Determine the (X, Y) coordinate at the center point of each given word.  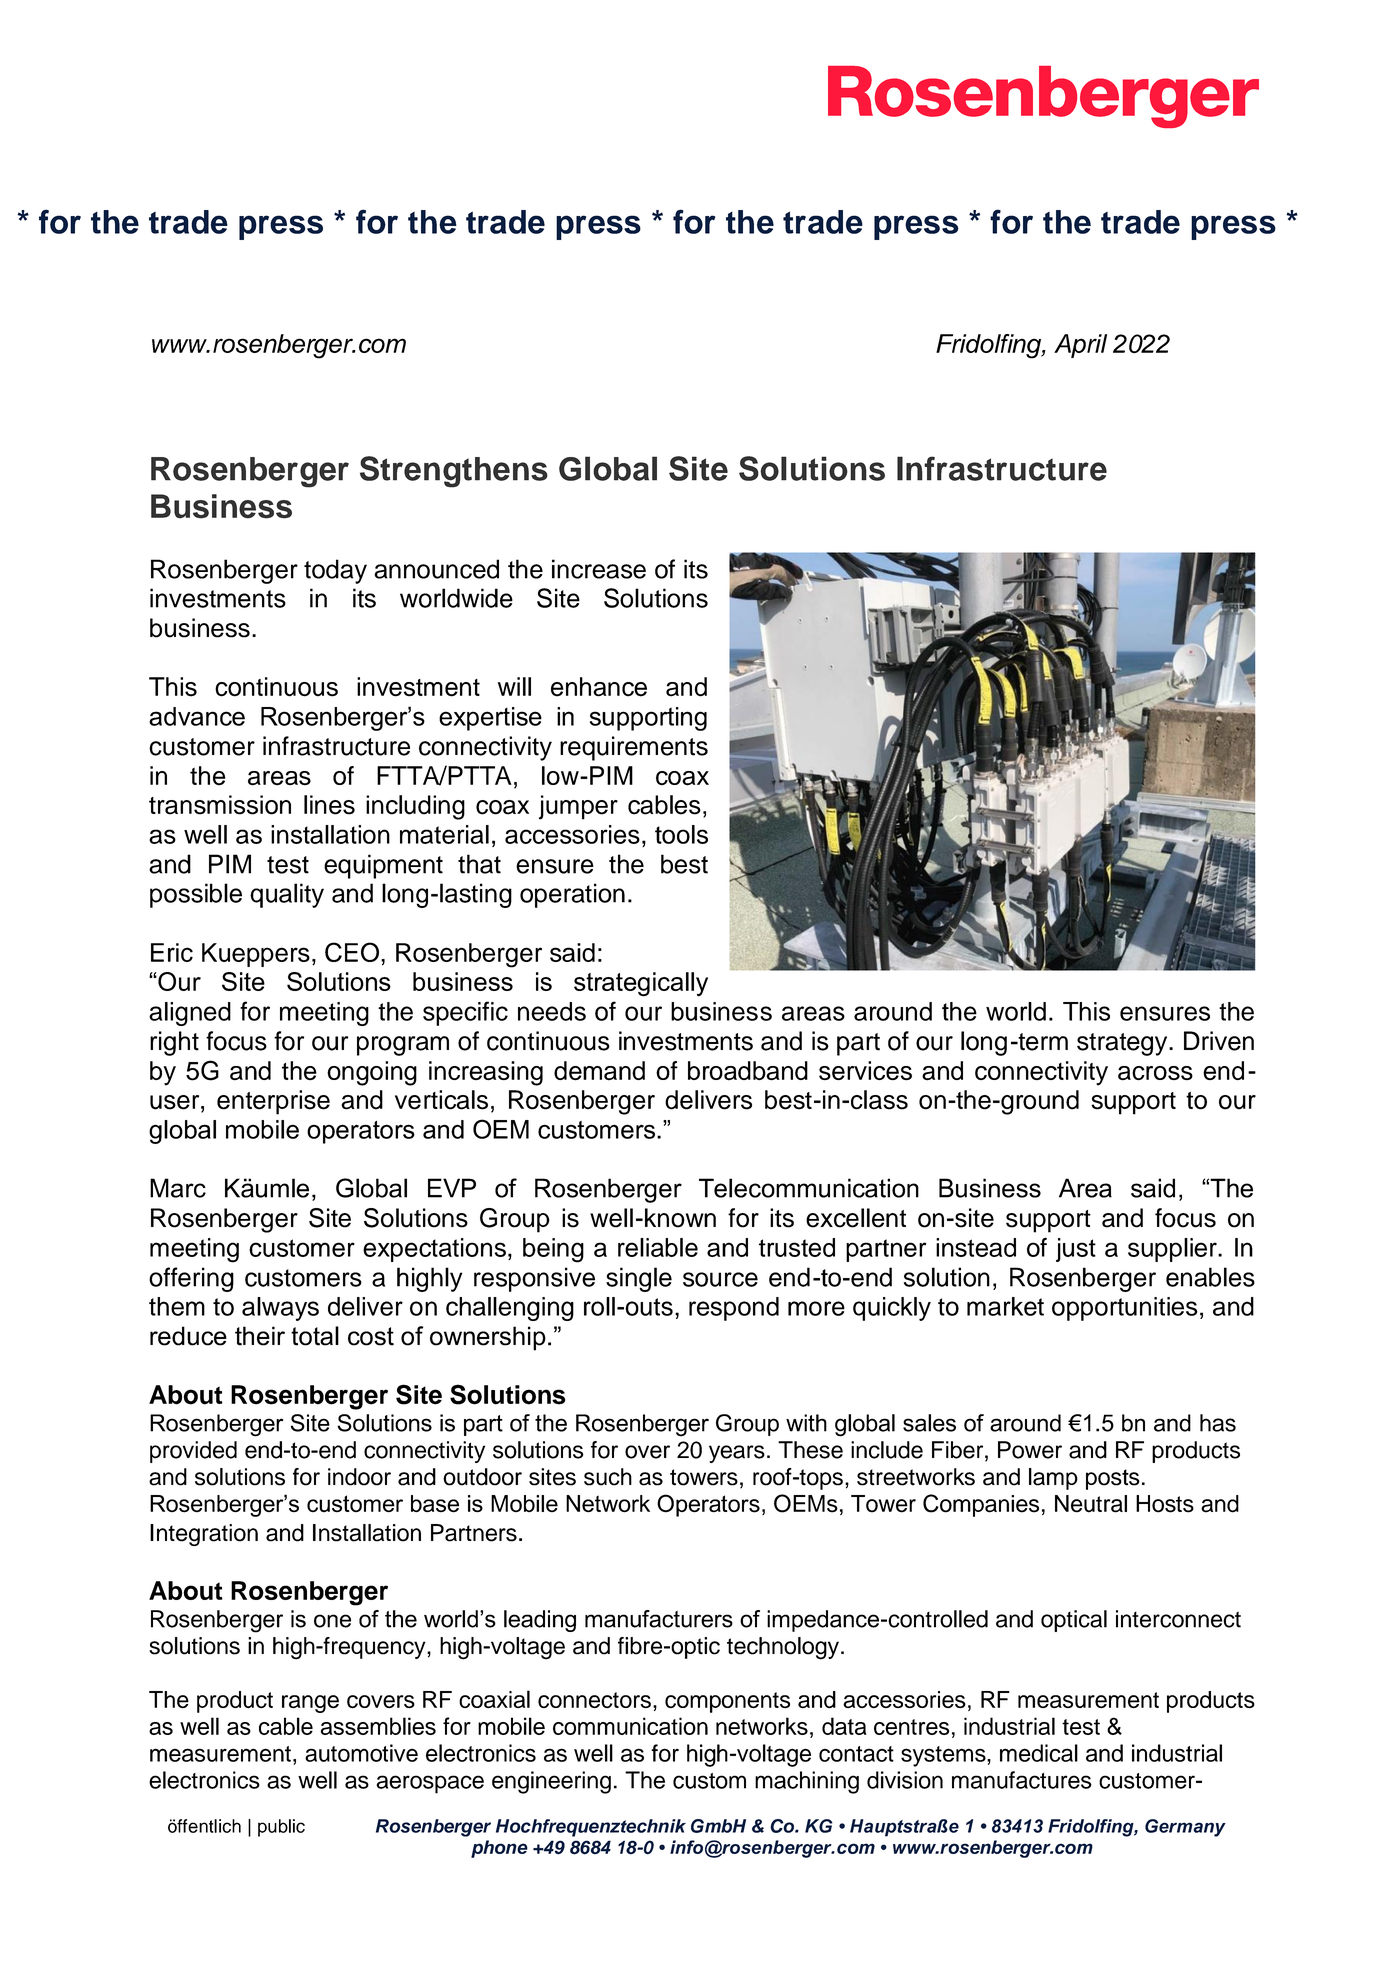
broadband (748, 1071)
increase (599, 569)
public (281, 1828)
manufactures (1022, 1780)
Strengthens (454, 472)
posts (1113, 1479)
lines (329, 805)
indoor (359, 1477)
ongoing (372, 1073)
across (1155, 1073)
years (737, 1454)
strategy (1123, 1044)
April (1080, 346)
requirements (634, 748)
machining (807, 1782)
